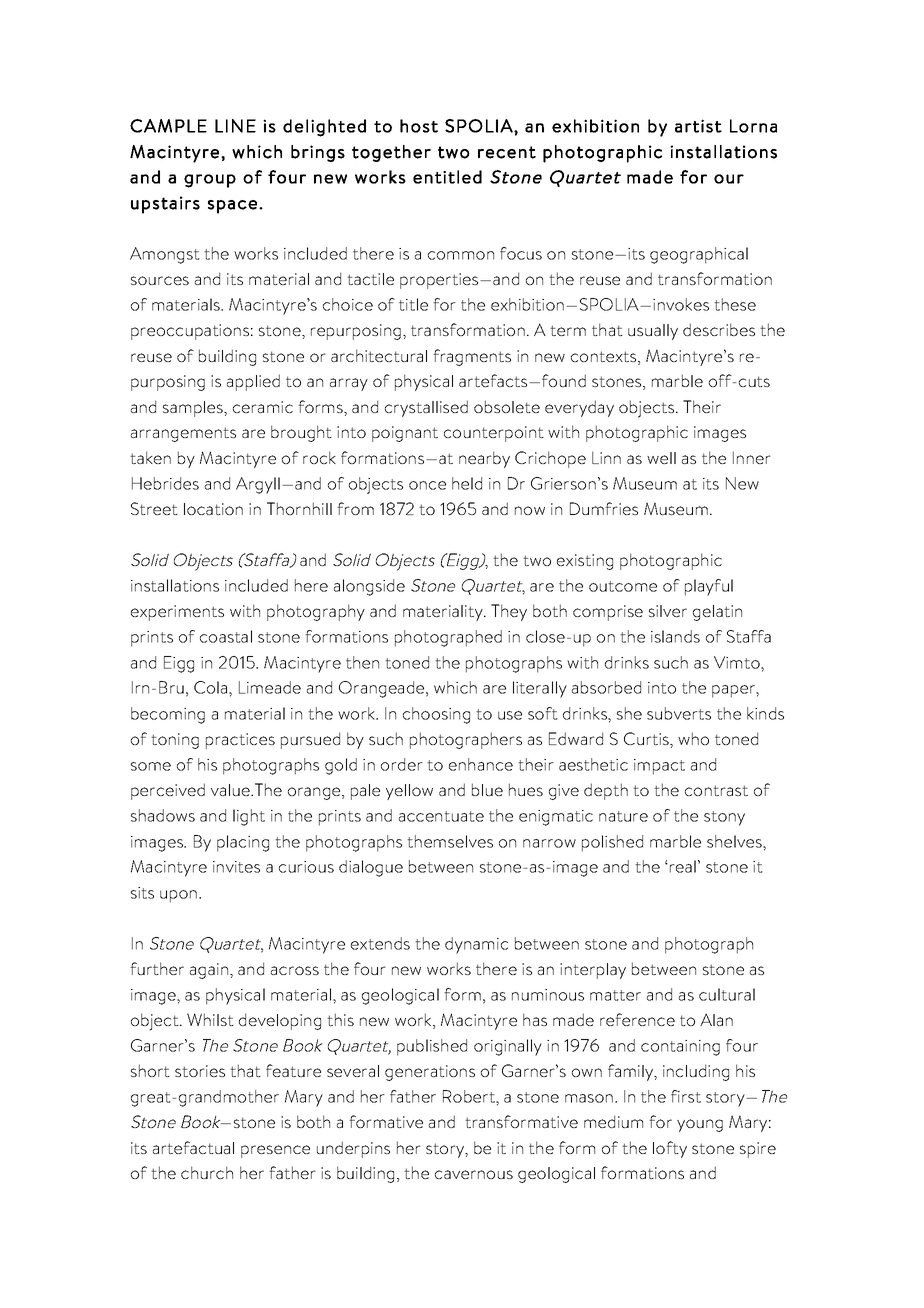 The image size is (924, 1308). What do you see at coordinates (210, 181) in the screenshot?
I see `group` at bounding box center [210, 181].
